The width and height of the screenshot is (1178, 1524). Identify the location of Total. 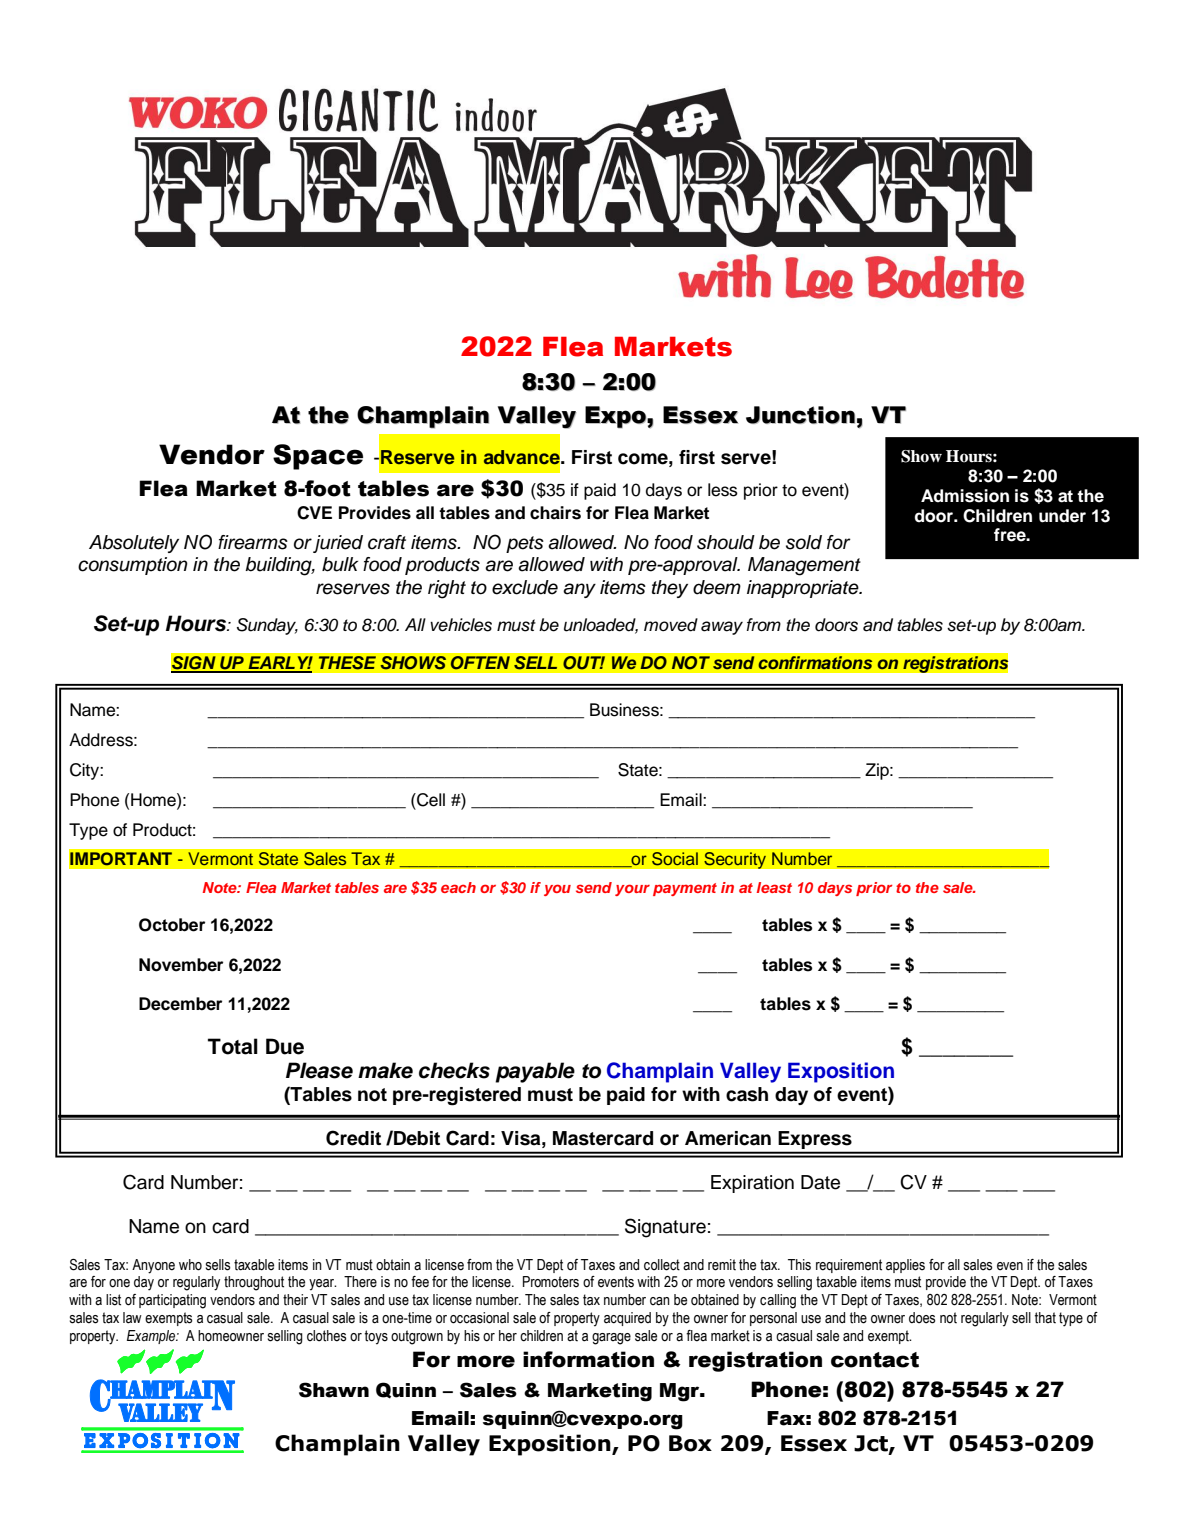
(233, 1046).
